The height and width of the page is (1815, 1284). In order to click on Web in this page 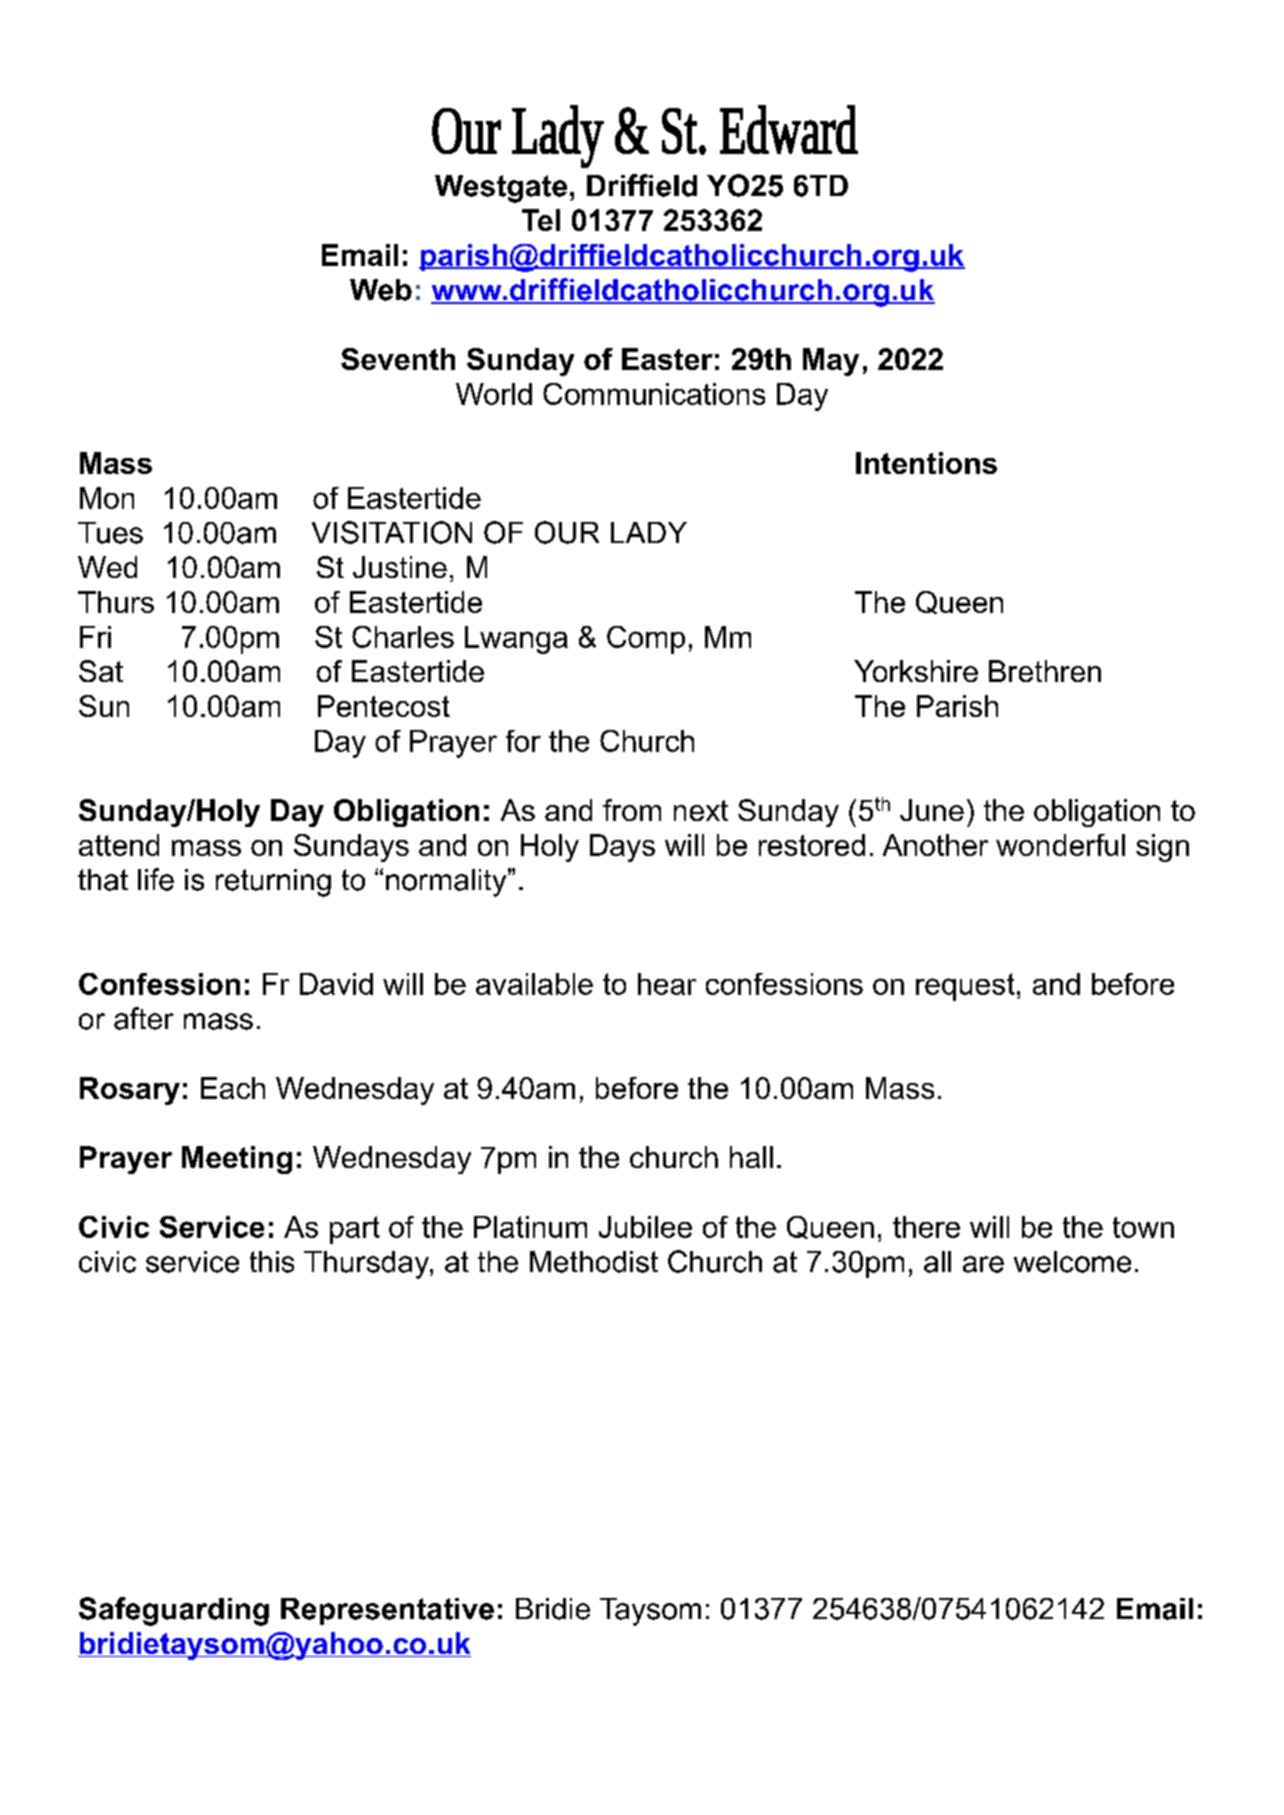, I will do `click(381, 290)`.
